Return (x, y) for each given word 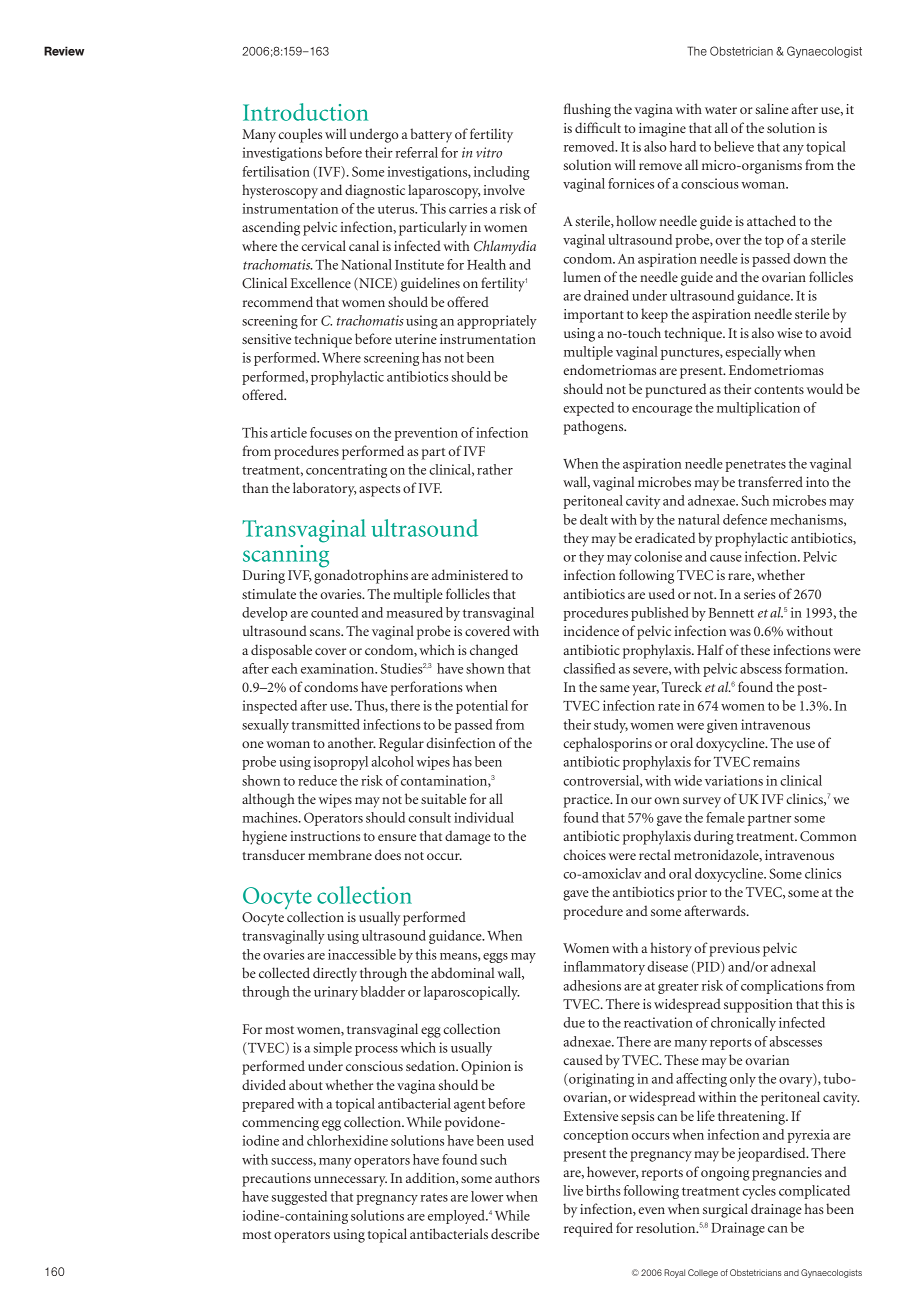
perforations (427, 688)
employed (457, 1217)
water (721, 110)
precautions (276, 1180)
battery (431, 135)
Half (710, 649)
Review (64, 51)
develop (264, 614)
